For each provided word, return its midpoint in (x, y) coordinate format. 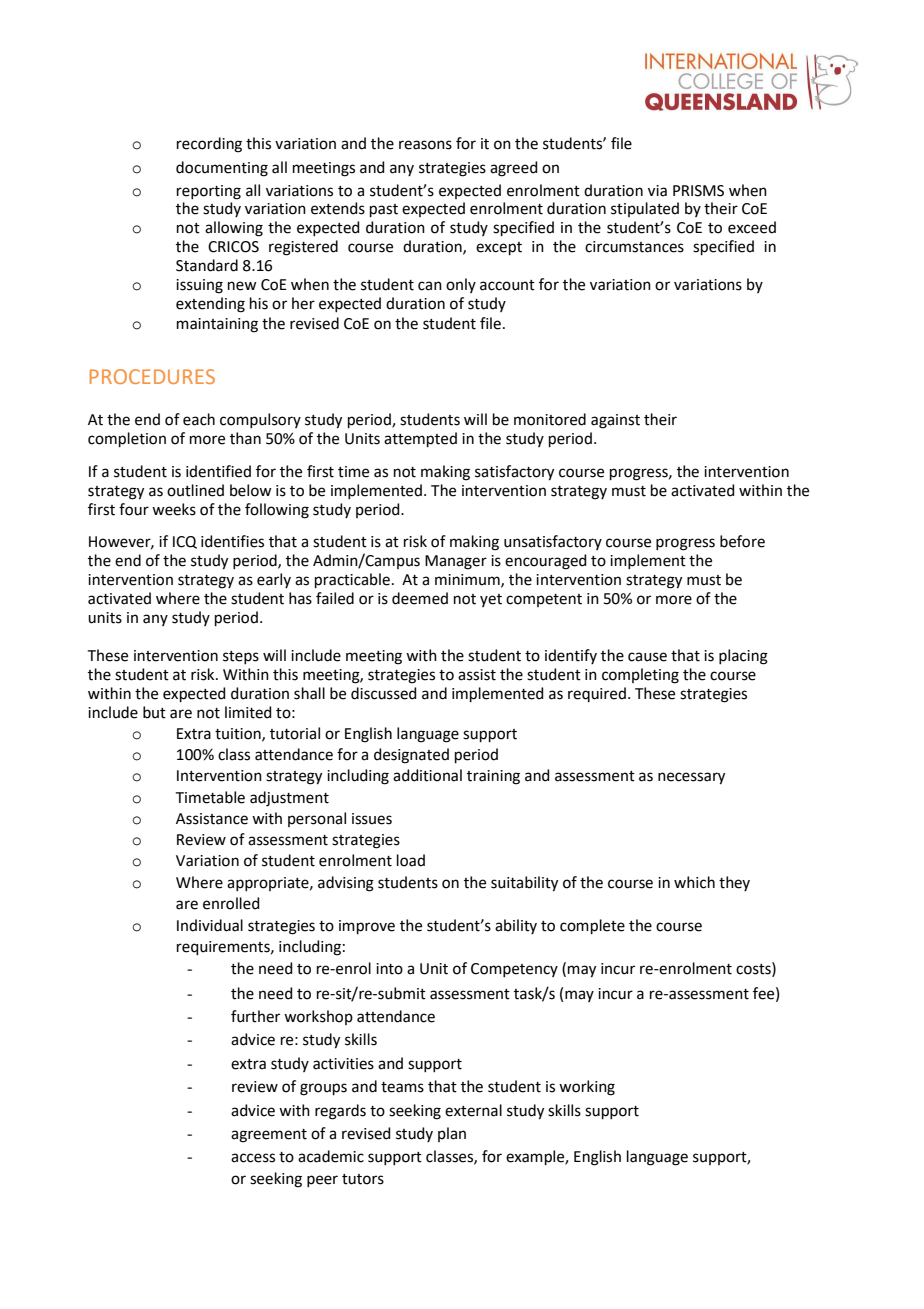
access (253, 1158)
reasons (425, 145)
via (657, 191)
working (587, 1088)
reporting (209, 192)
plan (452, 1134)
